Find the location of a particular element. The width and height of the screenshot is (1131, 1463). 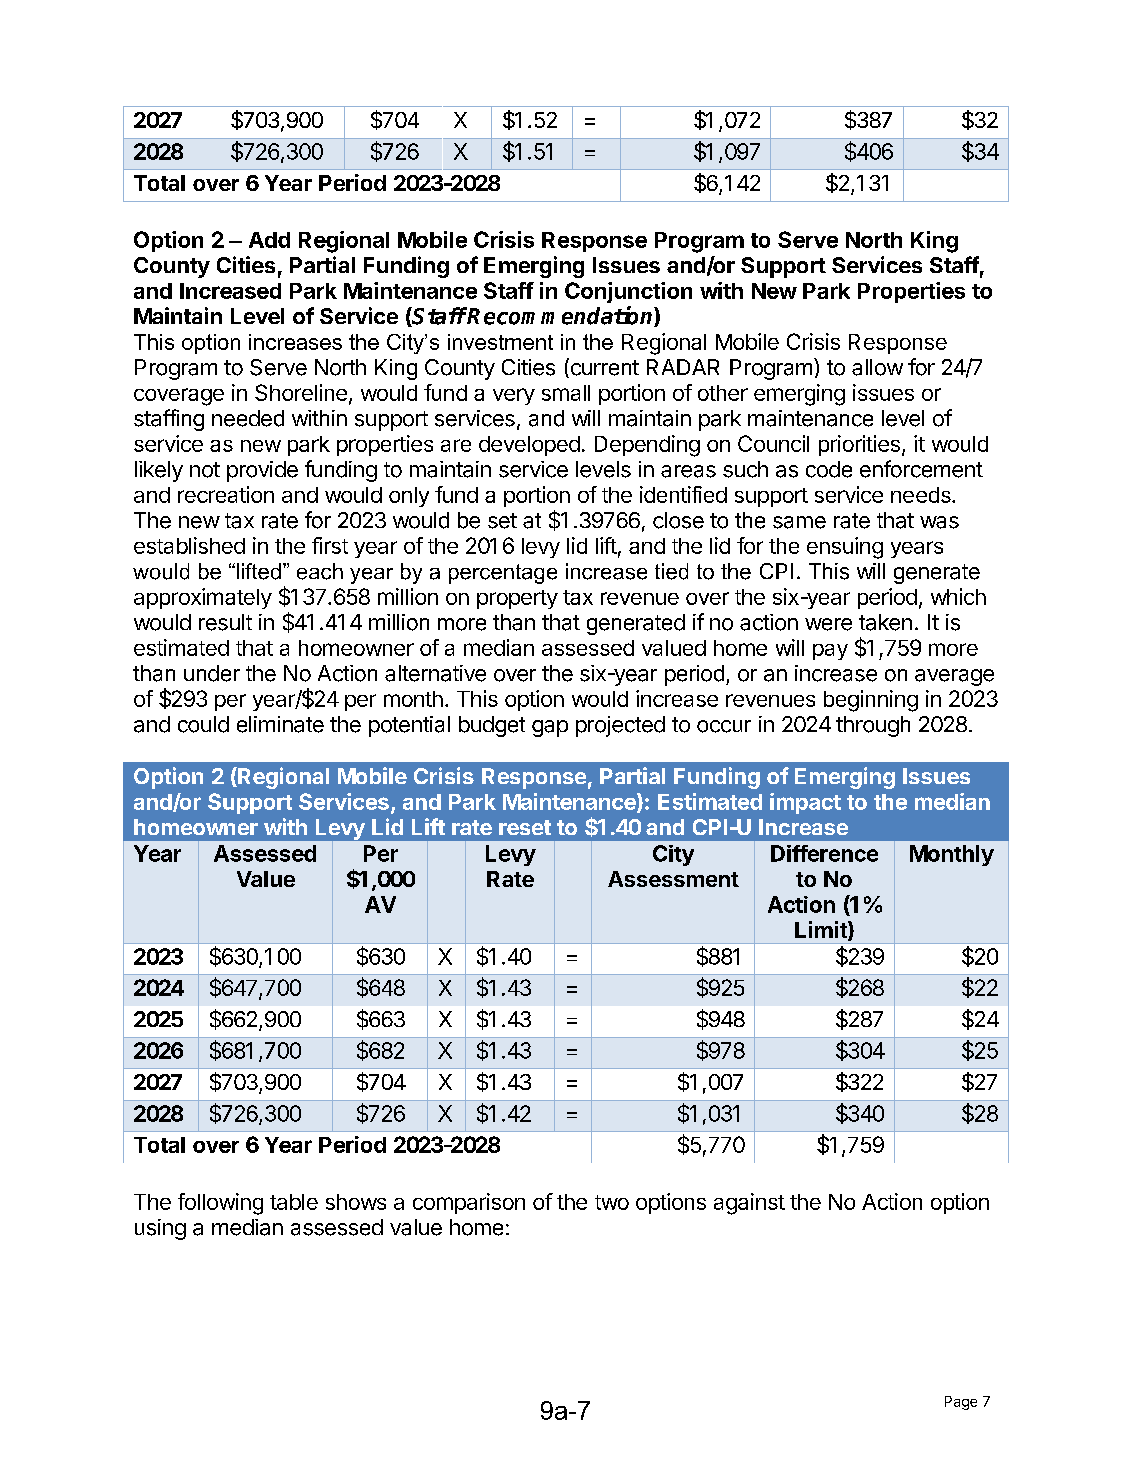

established is located at coordinates (189, 545).
